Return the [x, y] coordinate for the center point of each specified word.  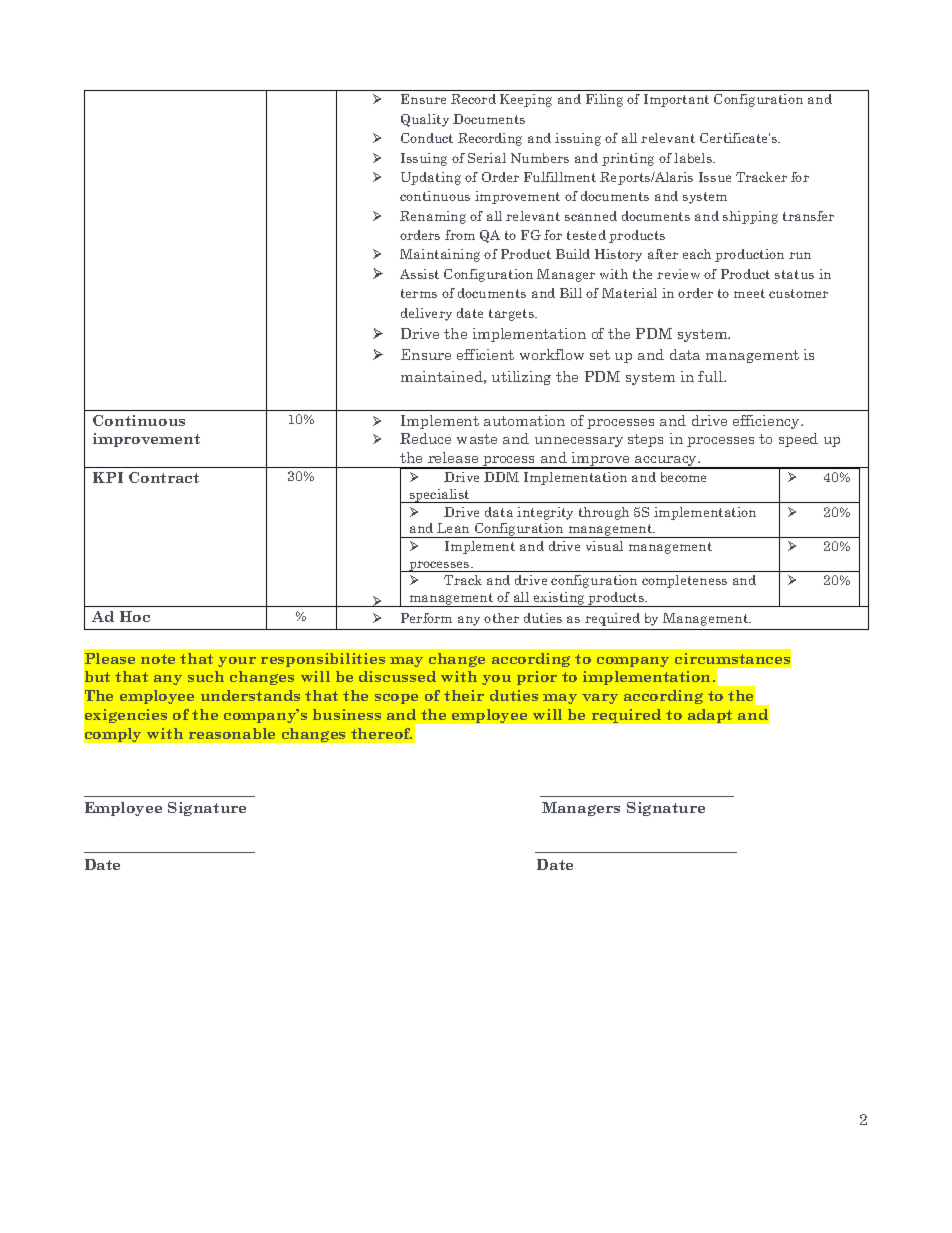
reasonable [232, 733]
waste [477, 439]
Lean [453, 528]
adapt [710, 716]
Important [676, 100]
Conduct [427, 138]
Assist [419, 274]
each [697, 254]
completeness [684, 581]
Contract [164, 477]
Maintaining [440, 255]
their [464, 695]
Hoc [135, 616]
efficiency [767, 422]
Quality [425, 120]
